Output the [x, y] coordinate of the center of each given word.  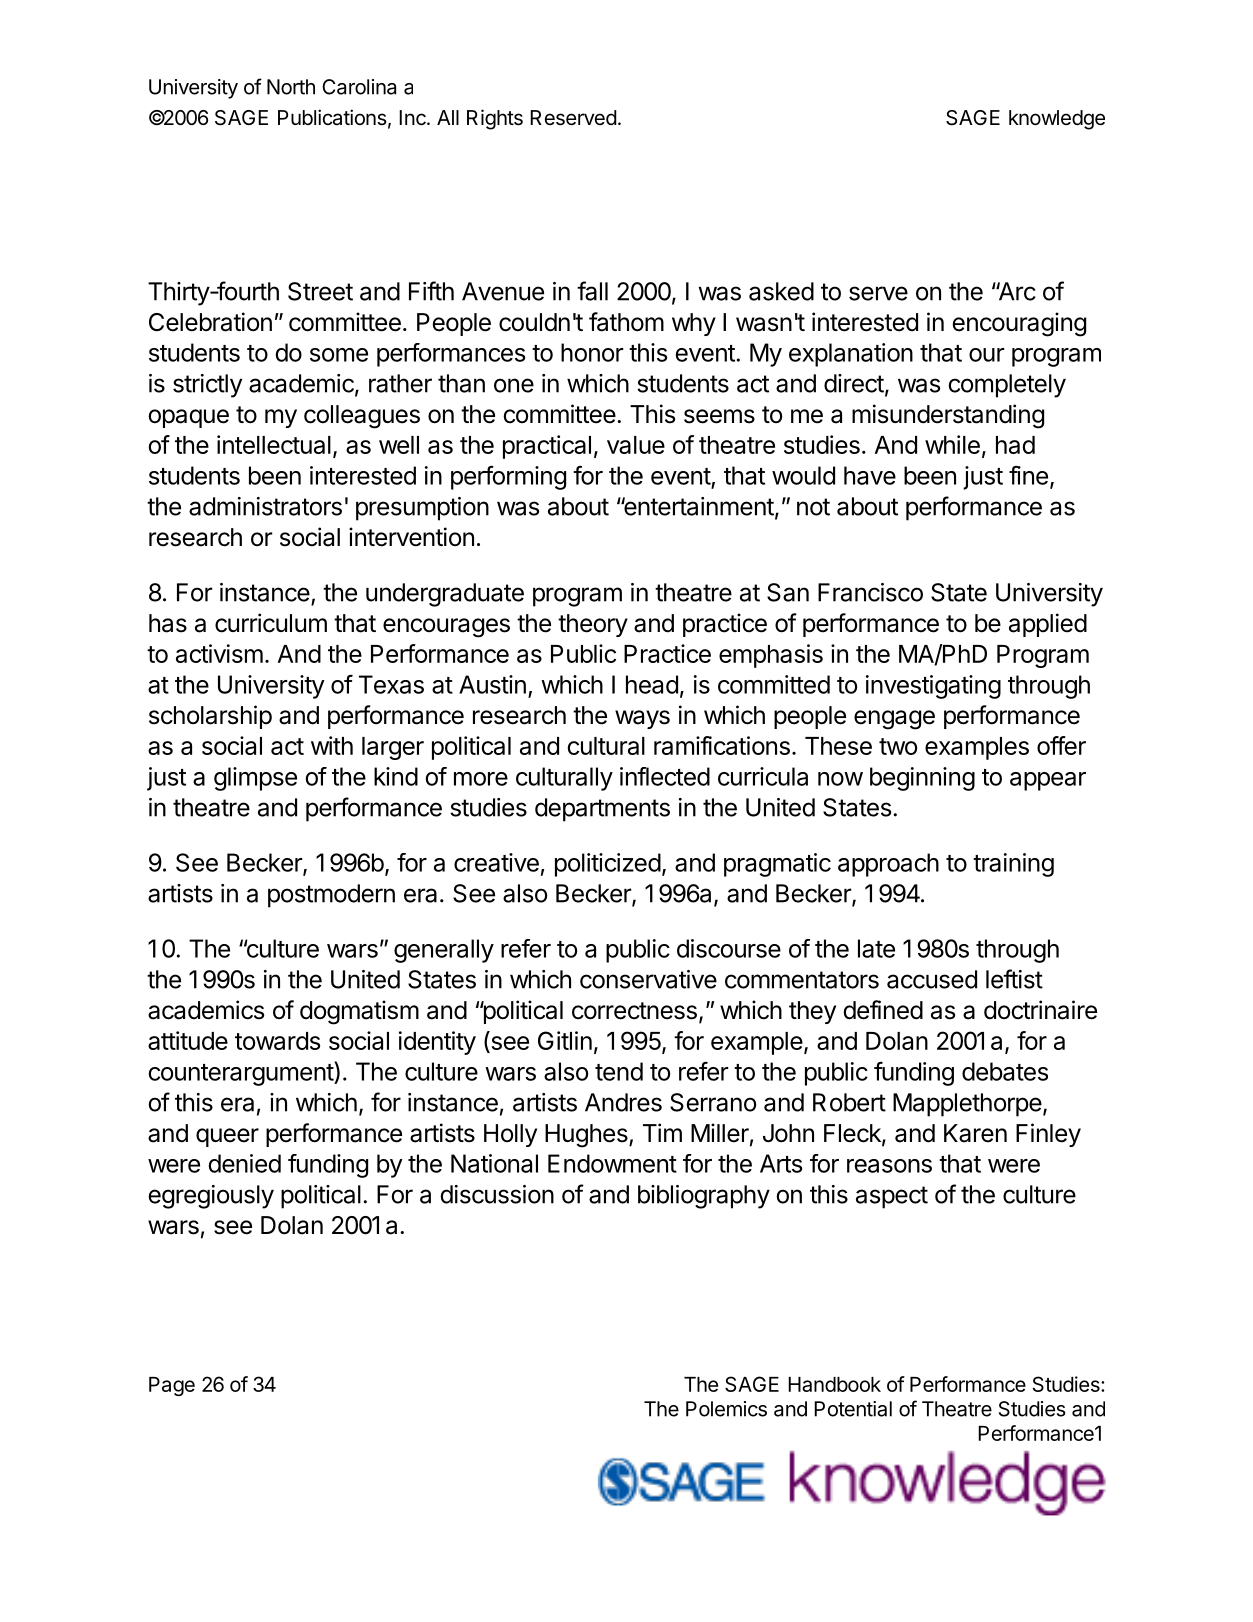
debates [1005, 1071]
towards [277, 1041]
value [636, 445]
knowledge [1057, 120]
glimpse [255, 779]
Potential [853, 1409]
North [291, 87]
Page [172, 1386]
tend [619, 1071]
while [952, 444]
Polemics [726, 1409]
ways [642, 719]
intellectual [274, 444]
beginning [922, 779]
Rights [495, 119]
